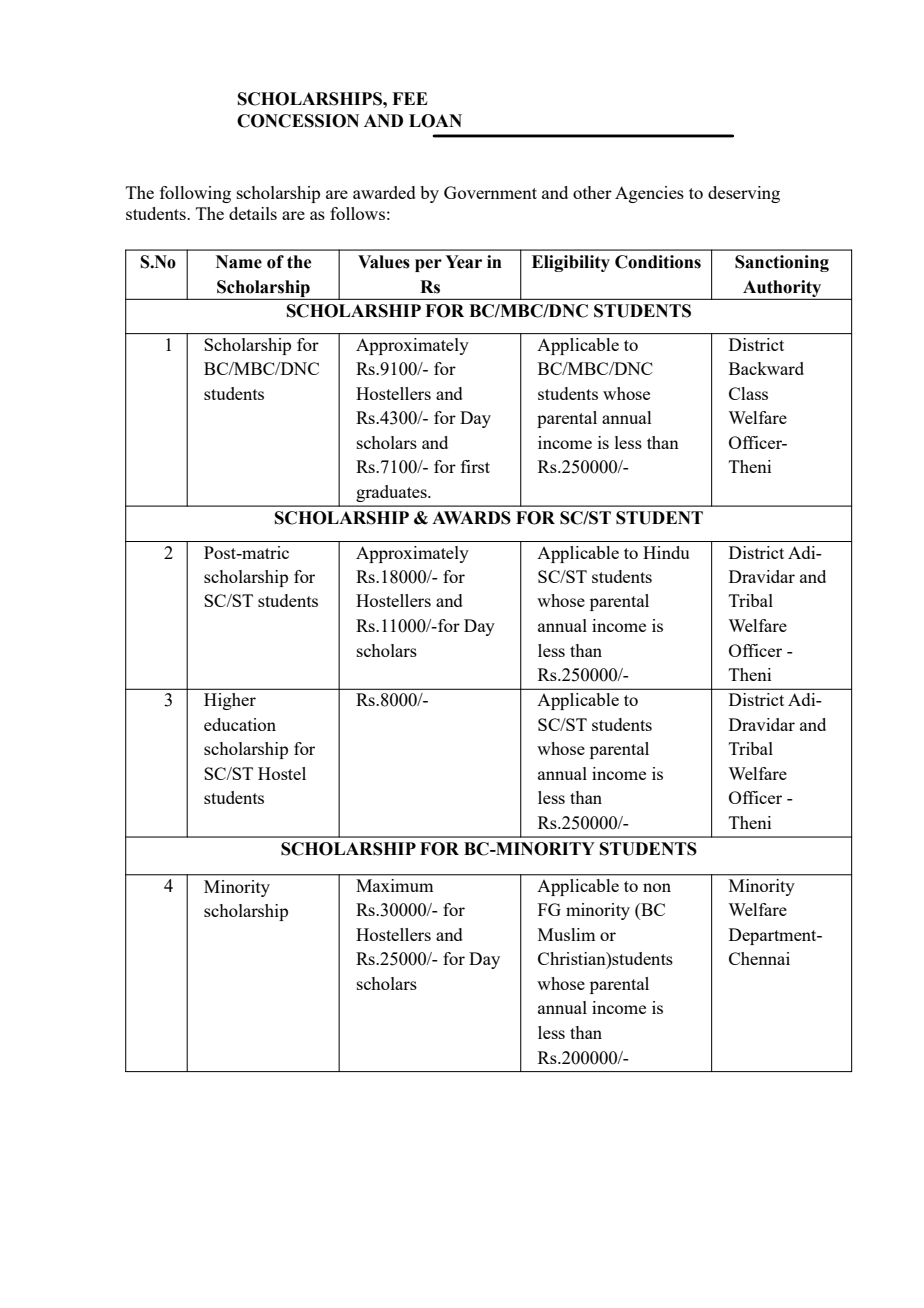 Image resolution: width=924 pixels, height=1308 pixels. Describe the element at coordinates (239, 262) in the screenshot. I see `Name` at that location.
